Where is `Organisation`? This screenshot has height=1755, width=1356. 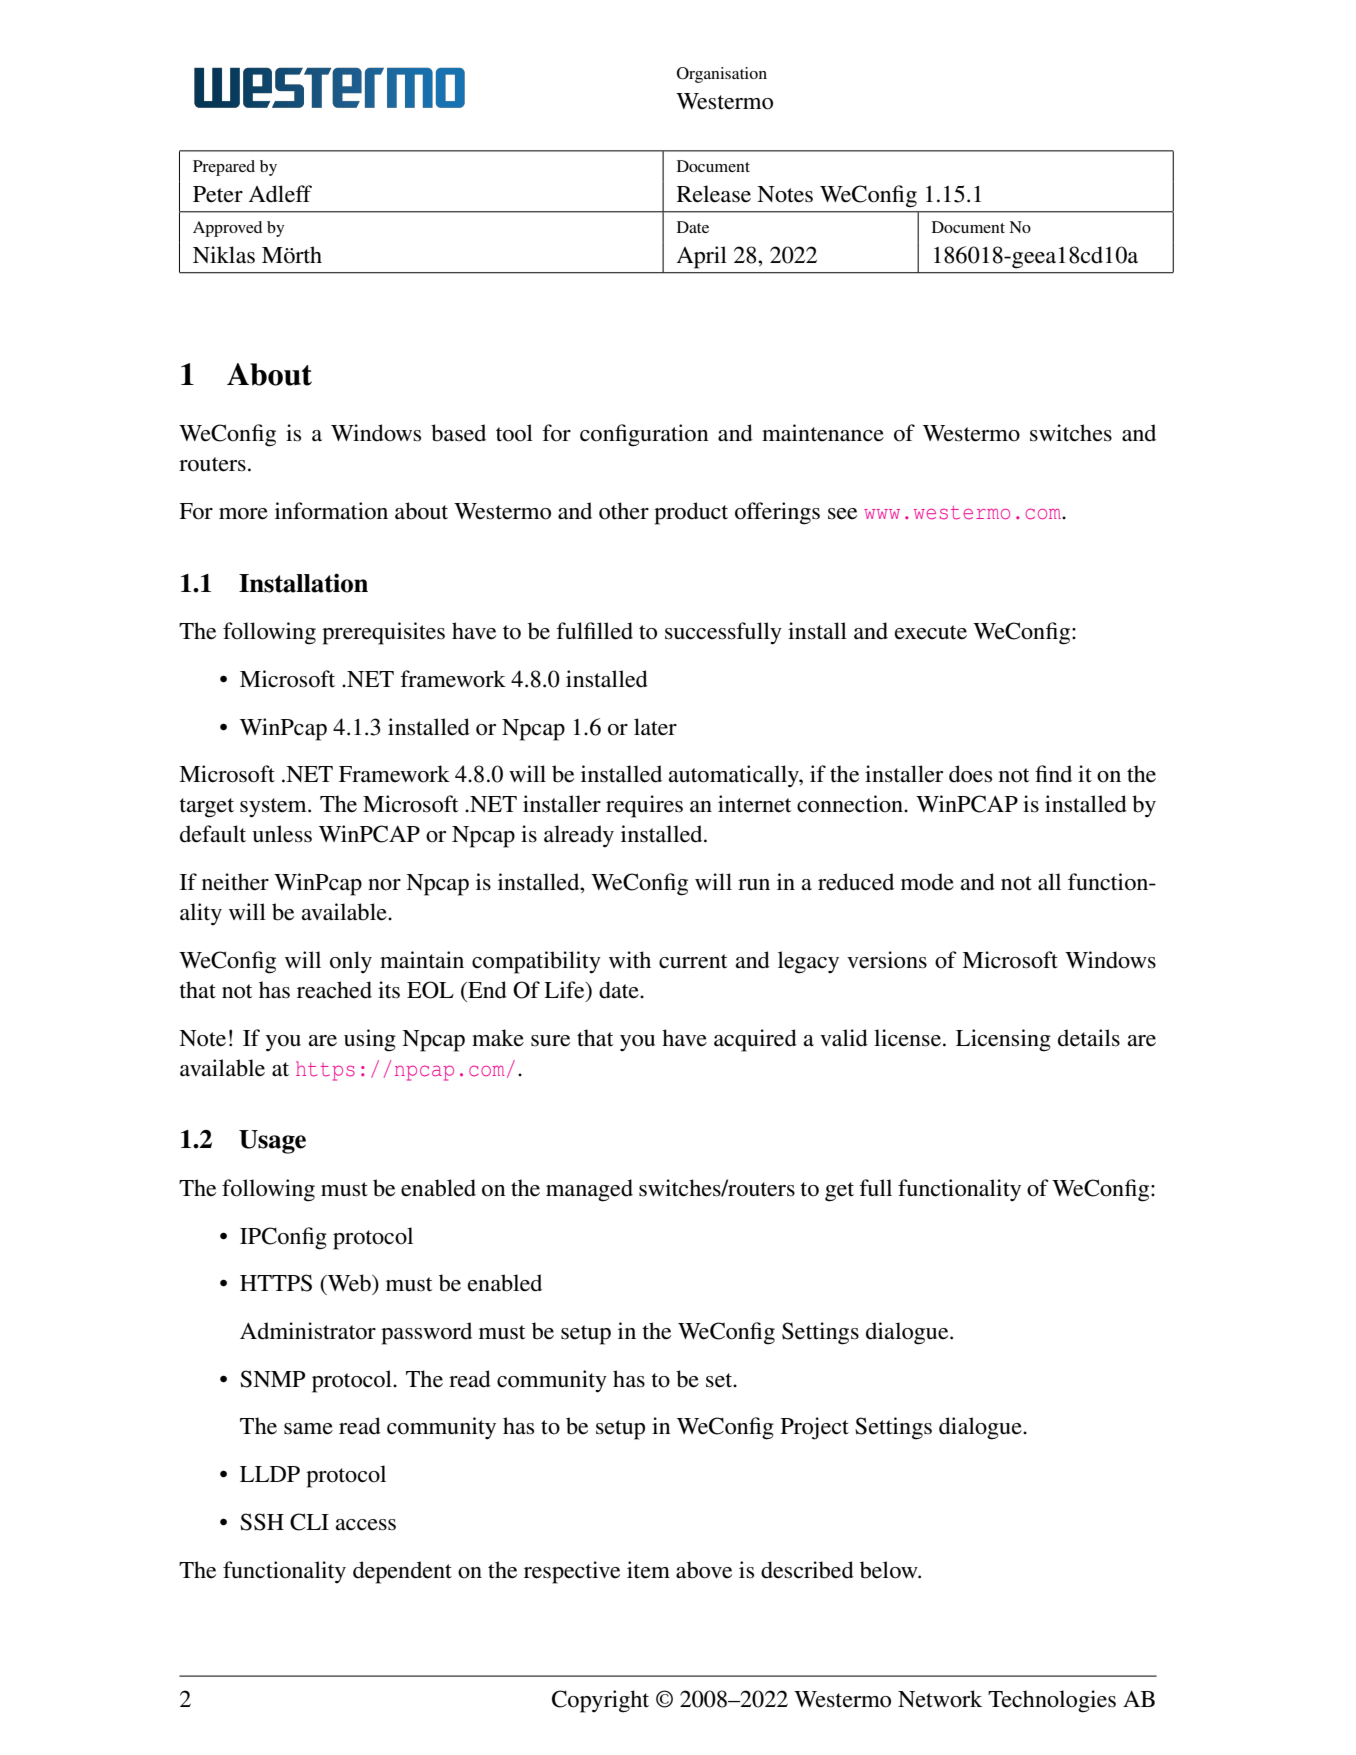 Organisation is located at coordinates (722, 75).
